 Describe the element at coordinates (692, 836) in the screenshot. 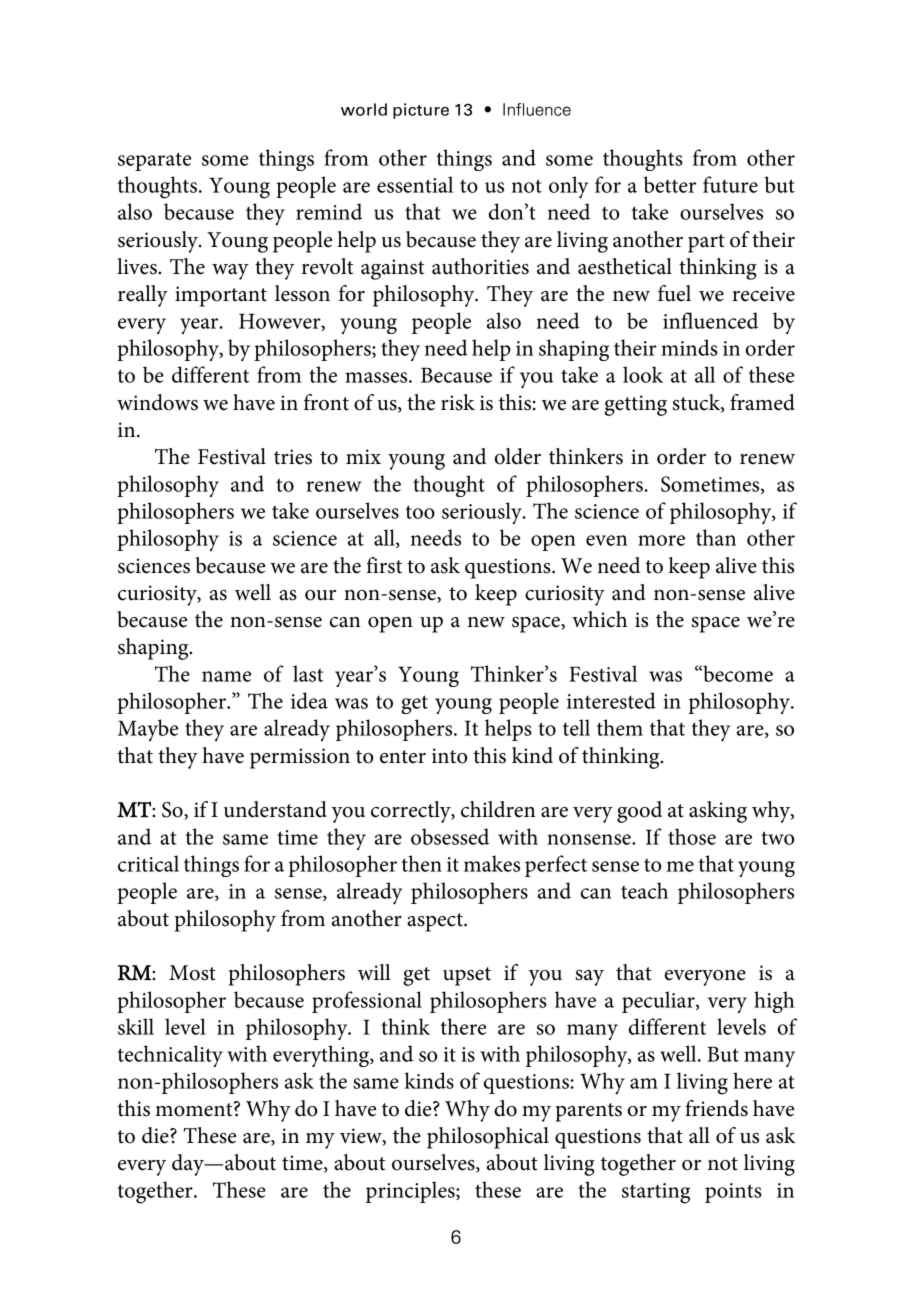

I see `those` at that location.
